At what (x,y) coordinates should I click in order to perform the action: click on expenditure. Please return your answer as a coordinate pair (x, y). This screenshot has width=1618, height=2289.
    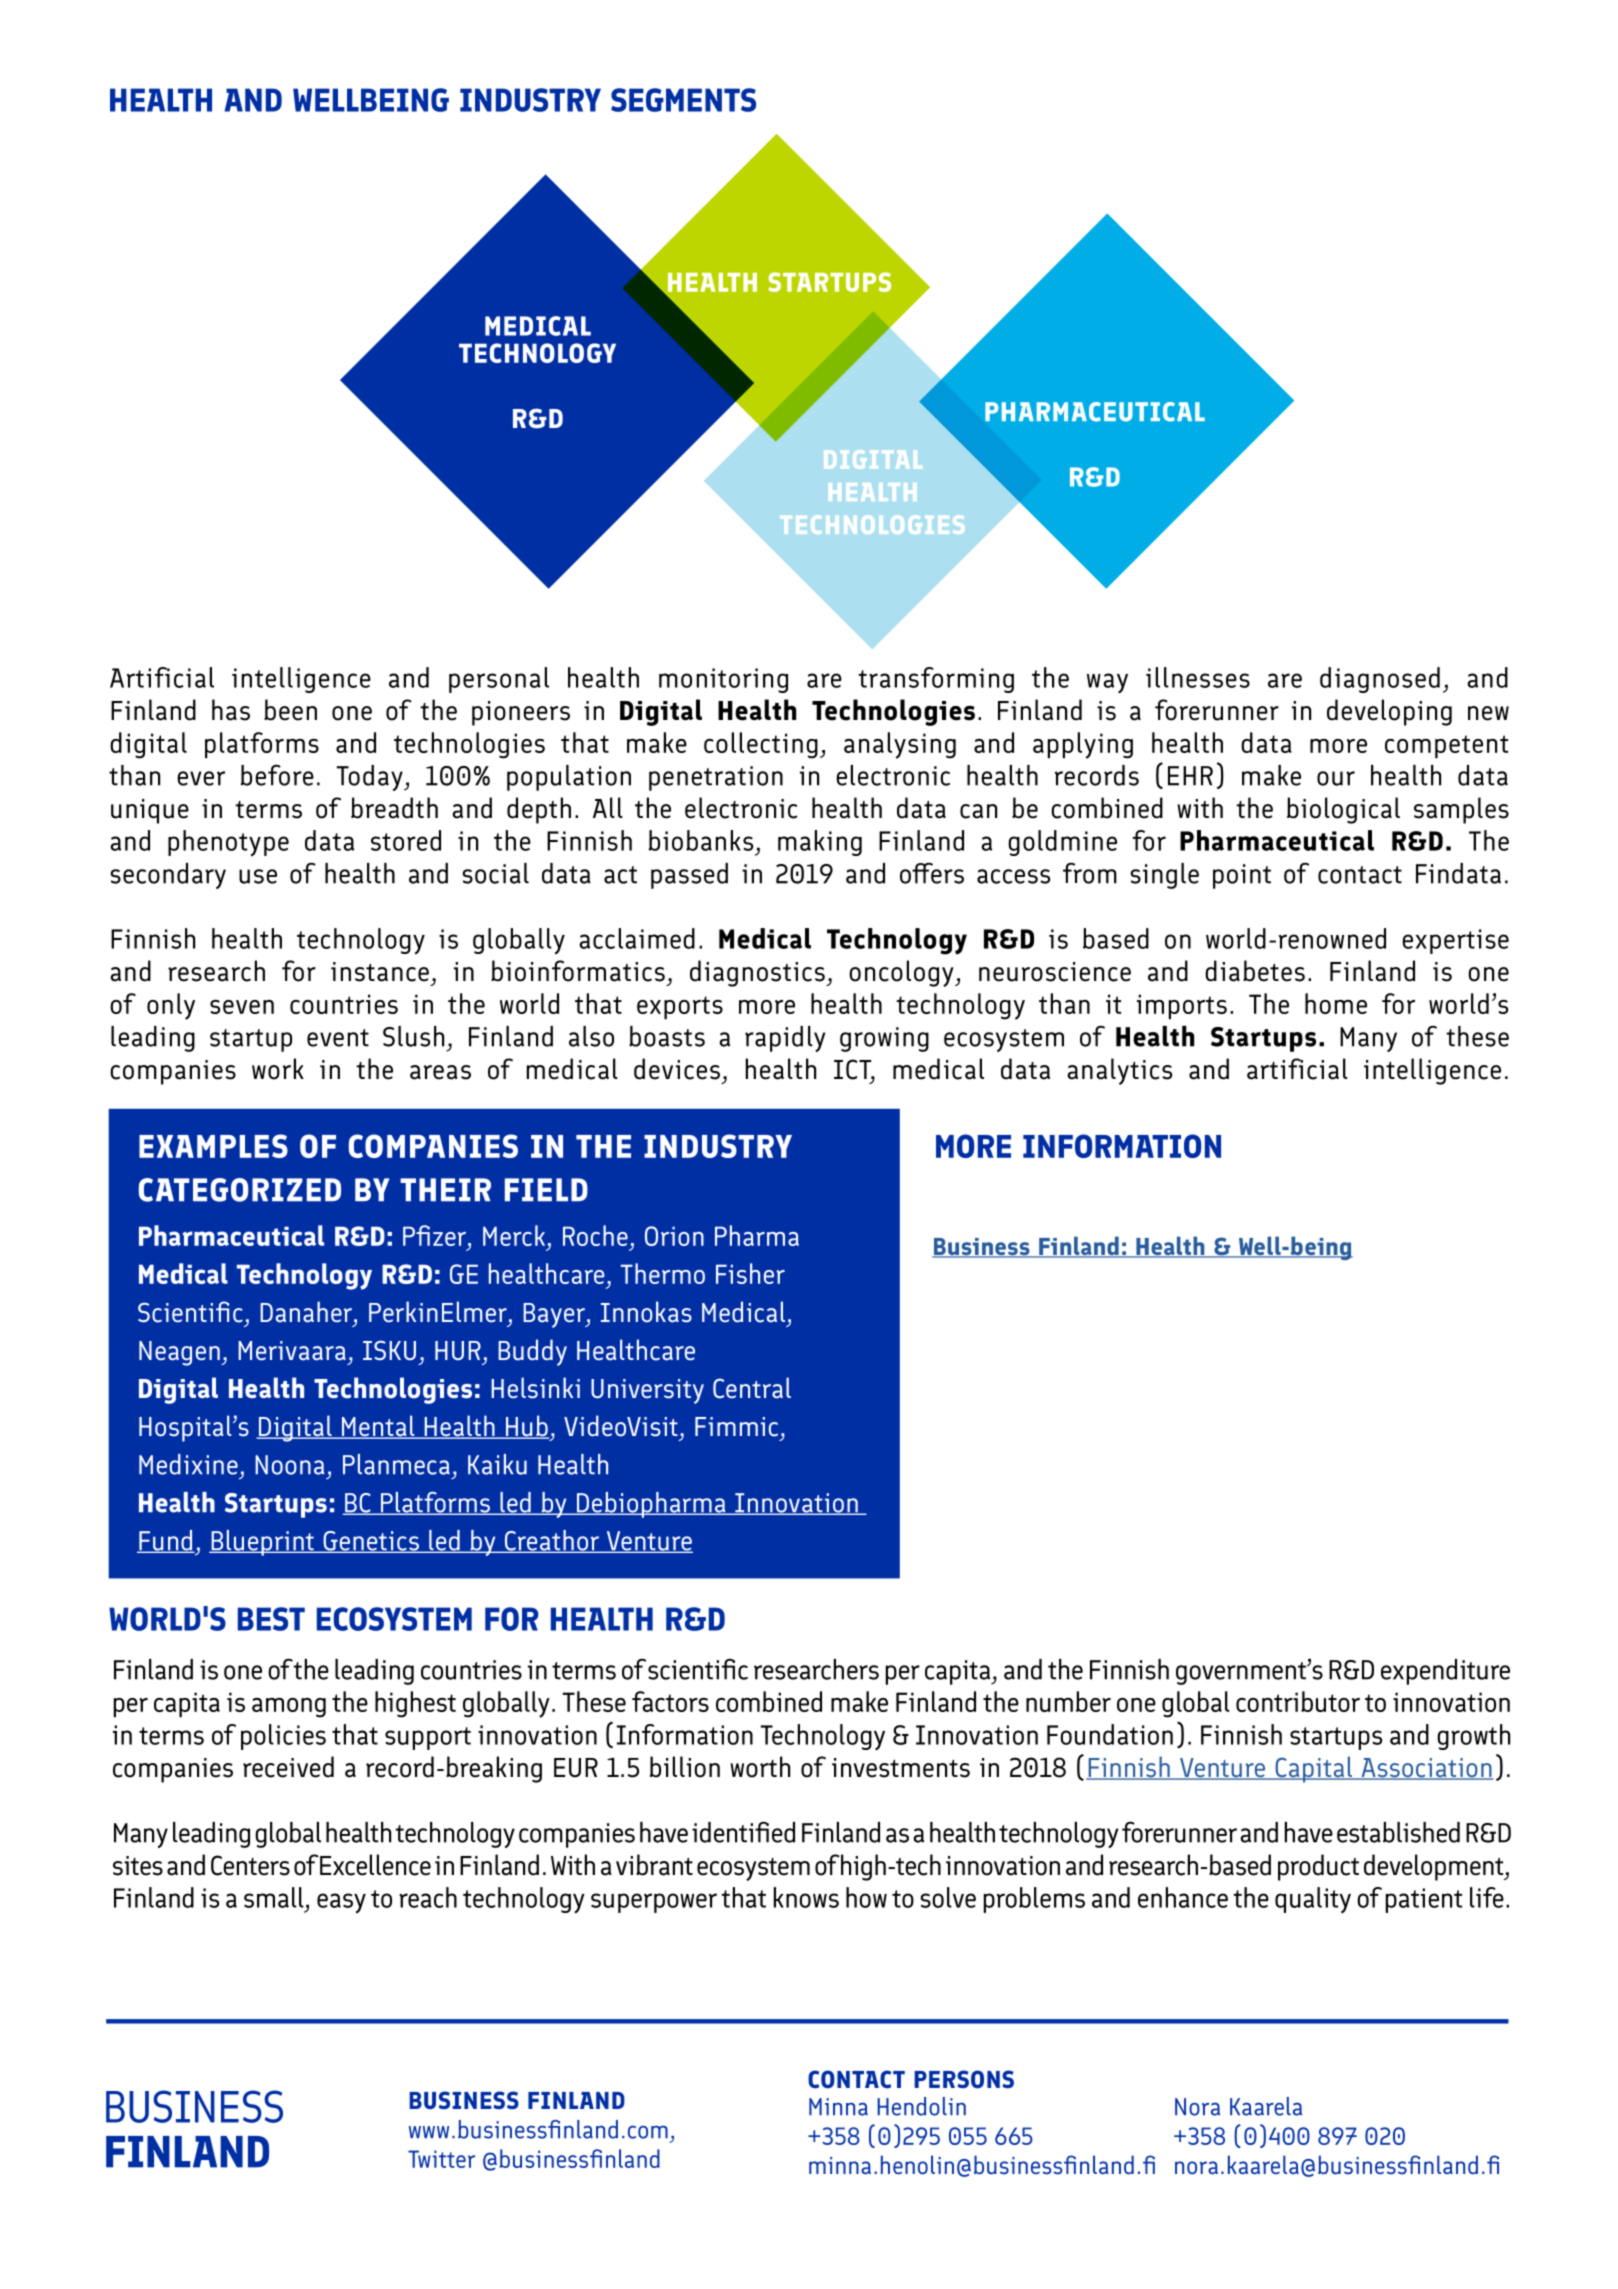
    Looking at the image, I should click on (1445, 1672).
